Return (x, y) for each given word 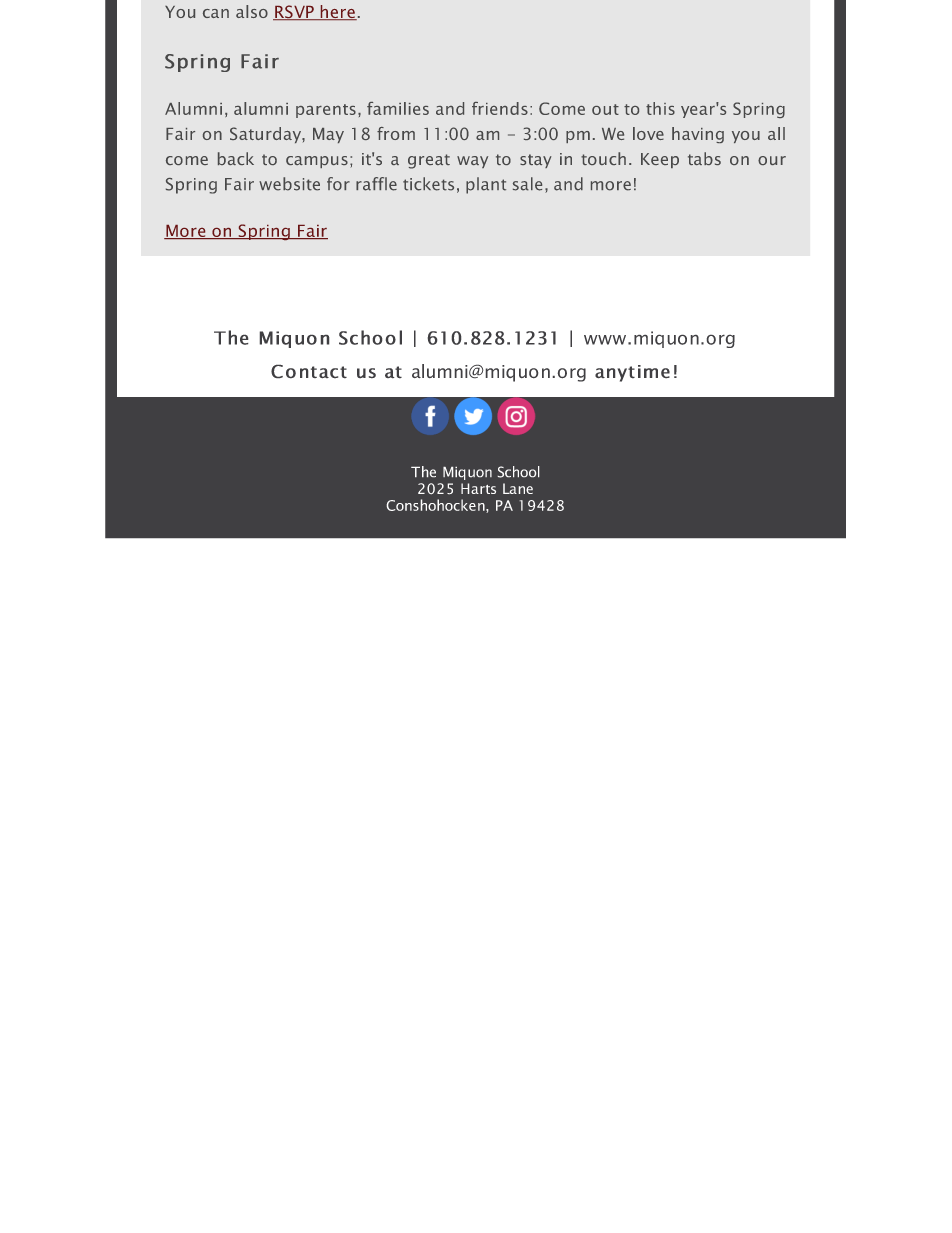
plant (486, 185)
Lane (518, 488)
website (289, 184)
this (660, 108)
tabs (704, 158)
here (337, 12)
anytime (632, 373)
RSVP (294, 12)
